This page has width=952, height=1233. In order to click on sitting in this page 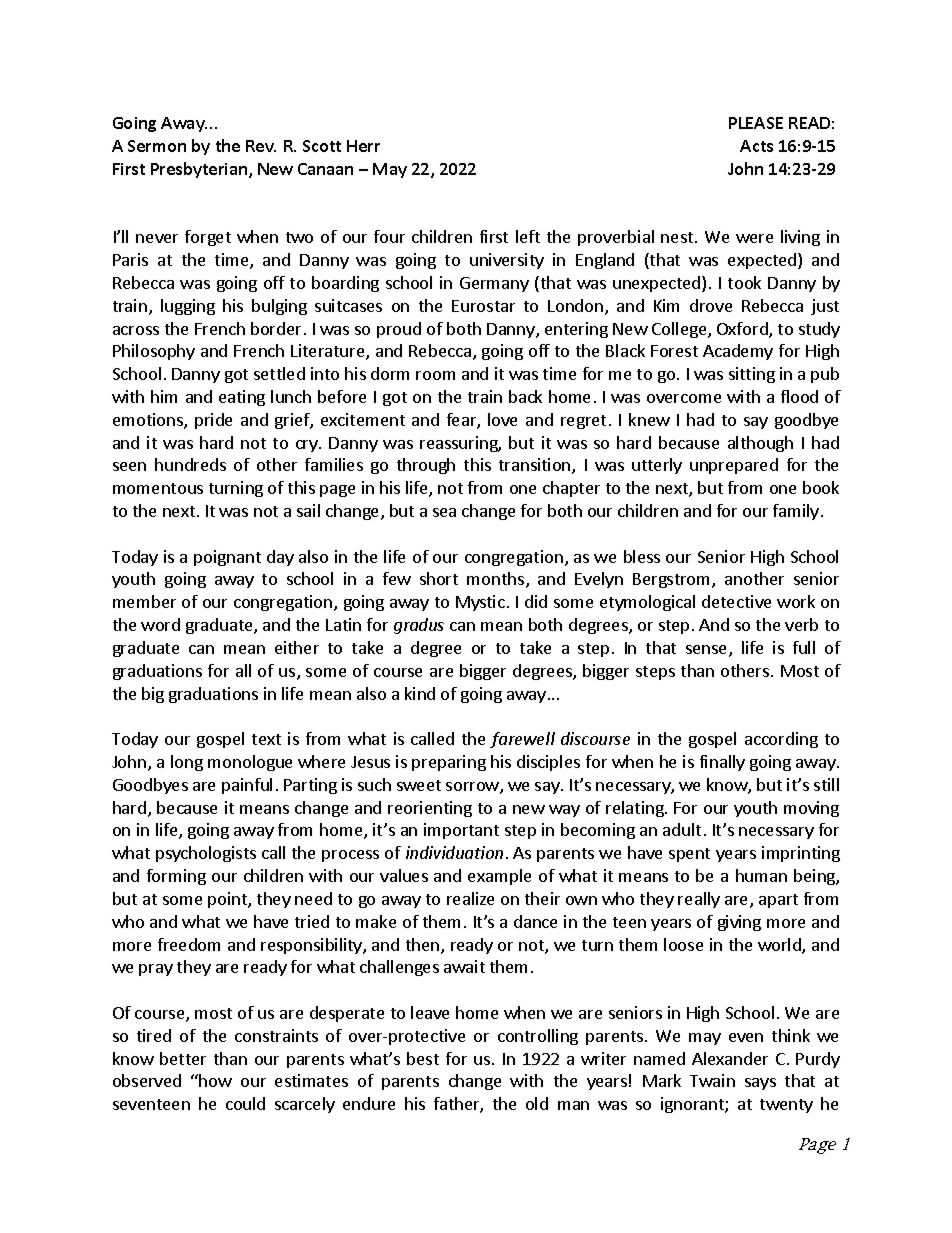, I will do `click(752, 375)`.
